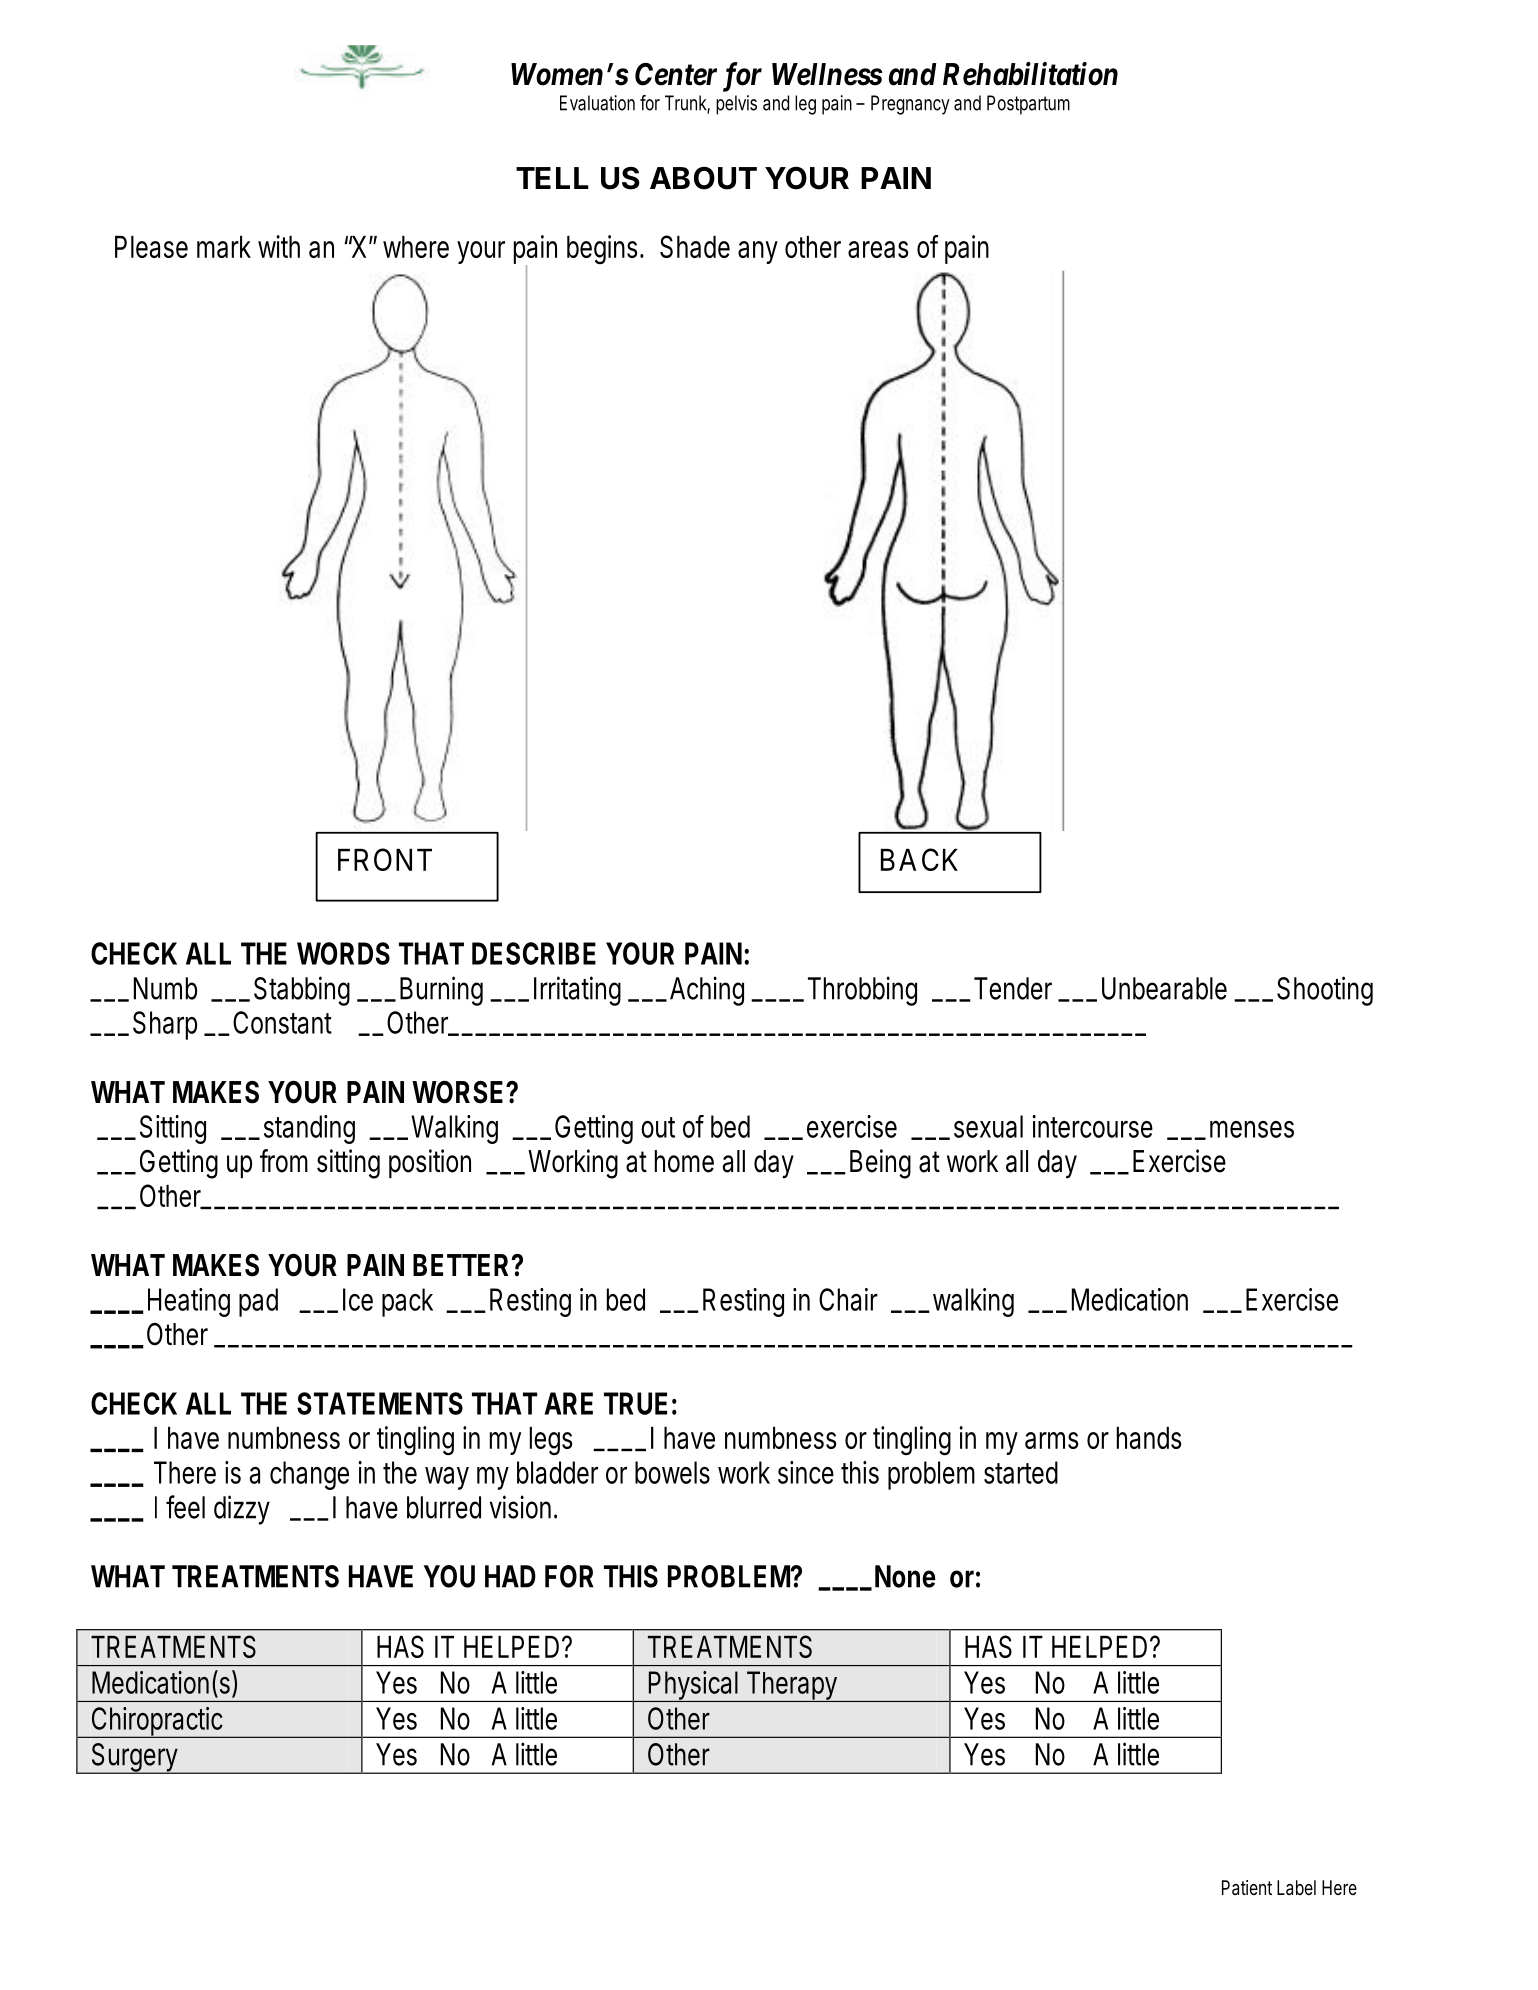 Image resolution: width=1538 pixels, height=1990 pixels. I want to click on Postpartum, so click(1028, 105).
